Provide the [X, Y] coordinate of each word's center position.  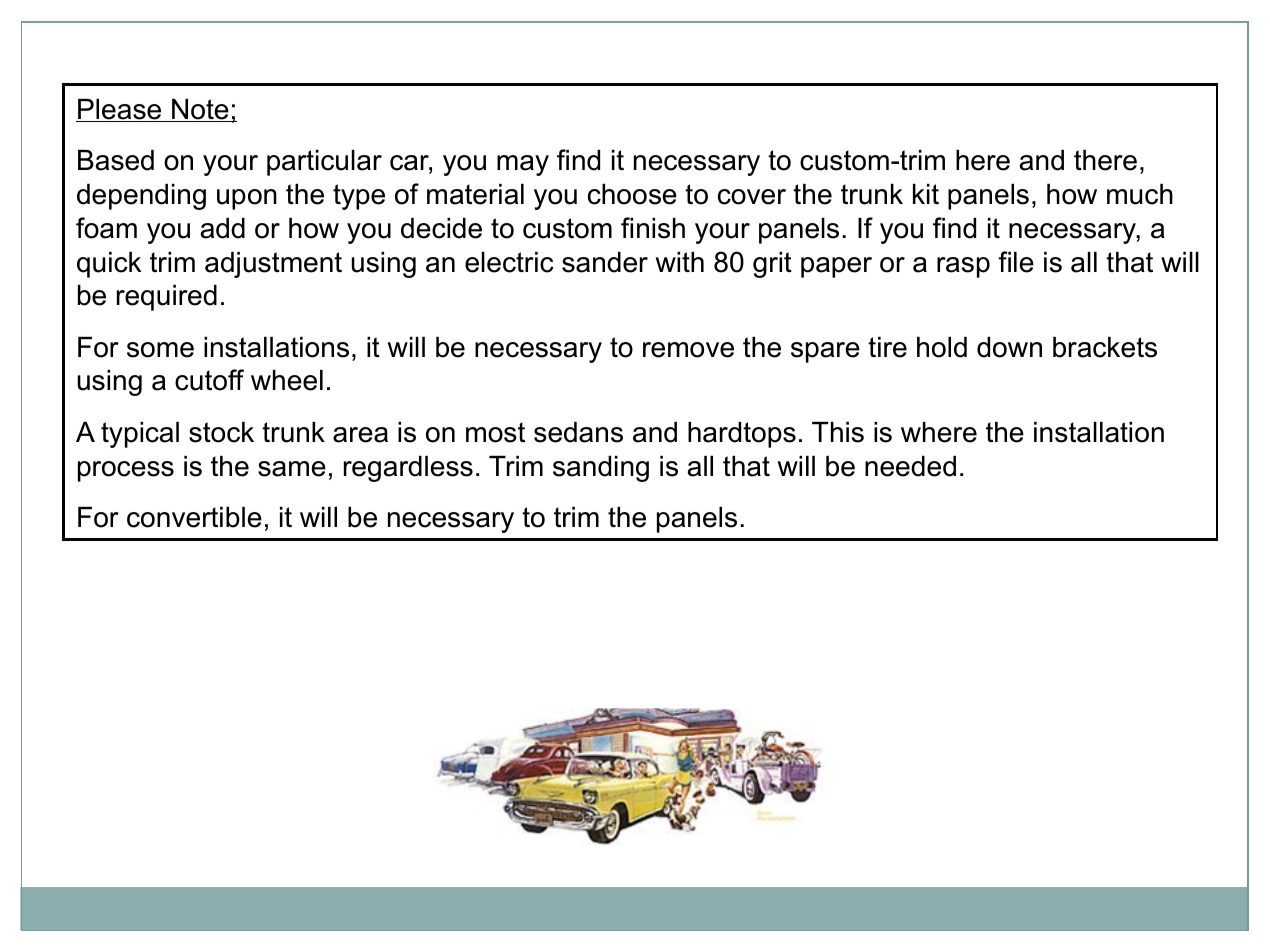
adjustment [273, 265]
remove [688, 350]
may [523, 165]
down [1009, 347]
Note [200, 110]
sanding [601, 469]
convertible [194, 517]
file [1016, 262]
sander [605, 262]
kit [926, 194]
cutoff [209, 380]
